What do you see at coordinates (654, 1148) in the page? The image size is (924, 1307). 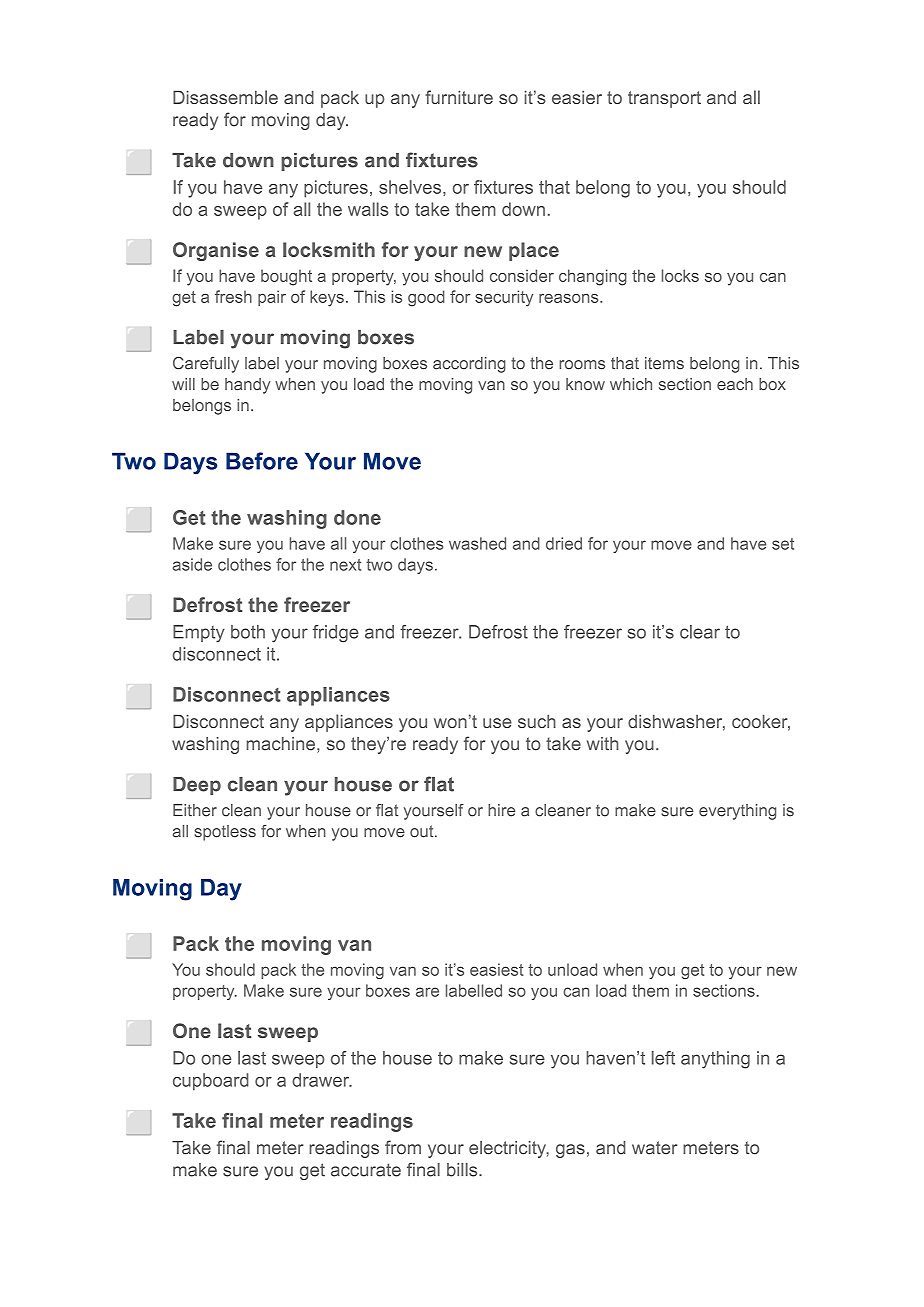 I see `water` at bounding box center [654, 1148].
